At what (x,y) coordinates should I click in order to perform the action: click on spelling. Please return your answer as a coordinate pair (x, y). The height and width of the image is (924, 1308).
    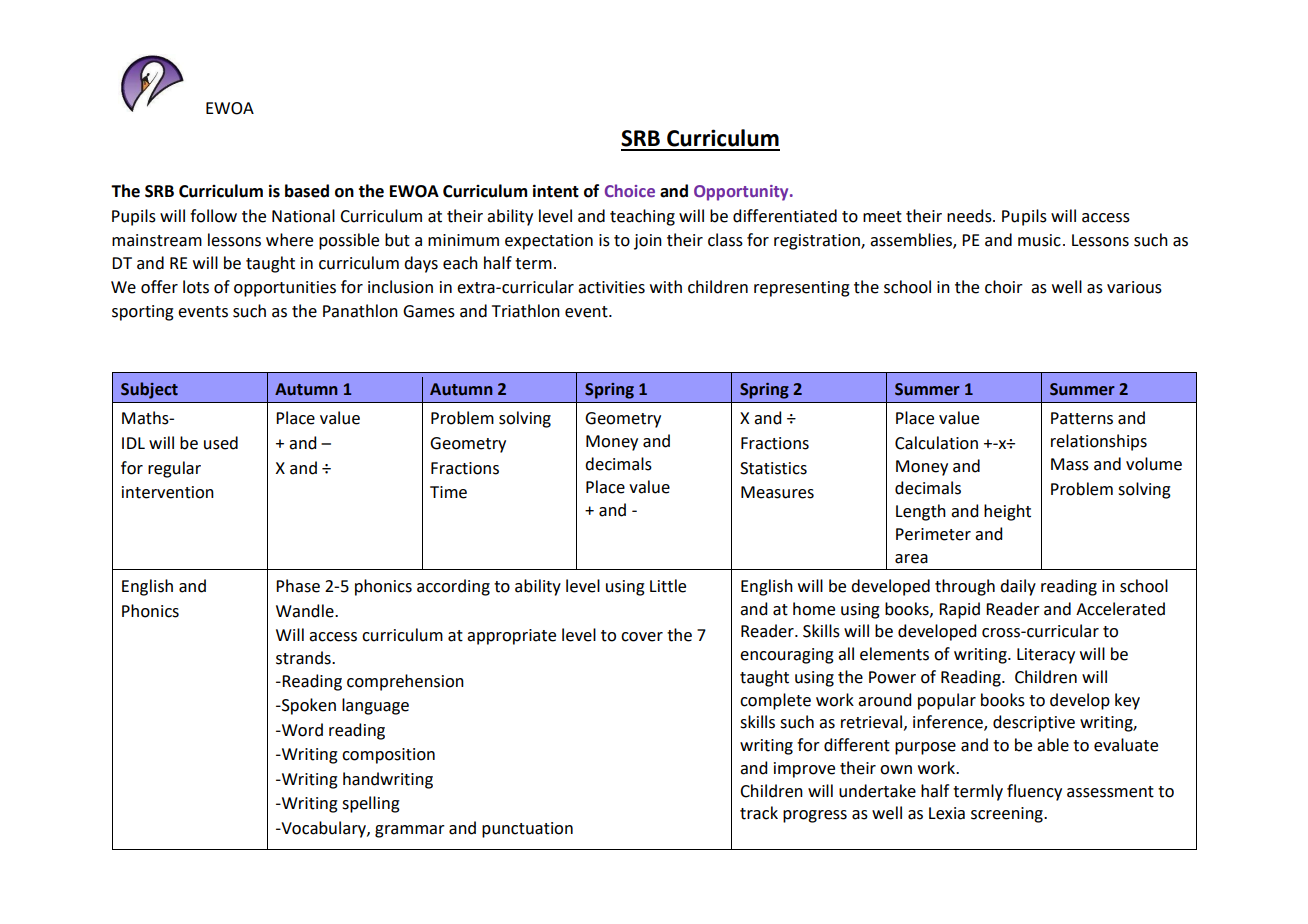
    Looking at the image, I should click on (371, 804).
